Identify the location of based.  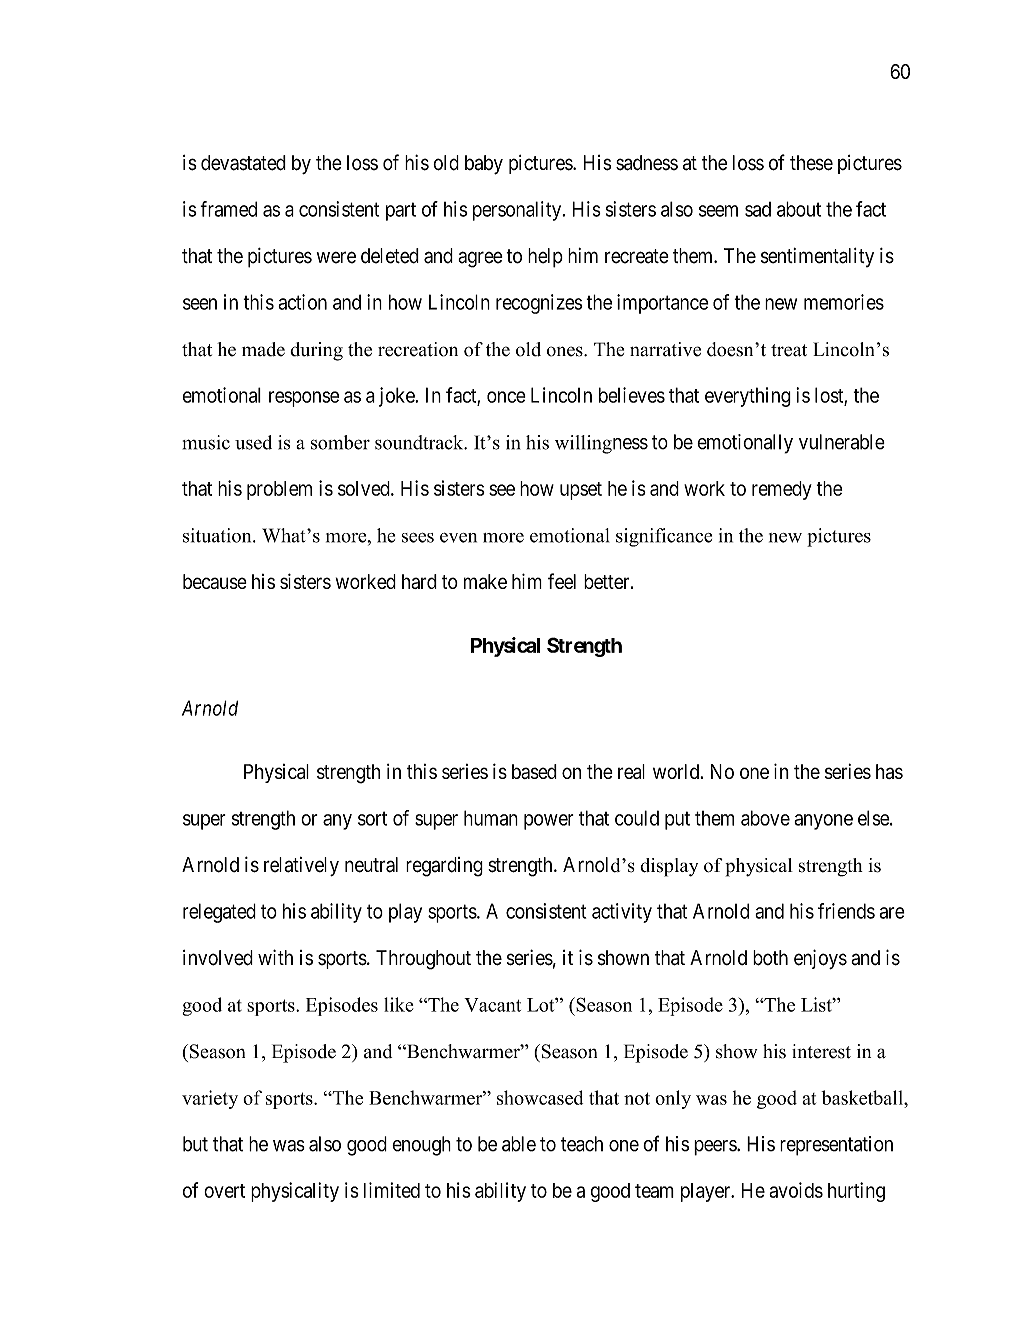
(534, 771).
